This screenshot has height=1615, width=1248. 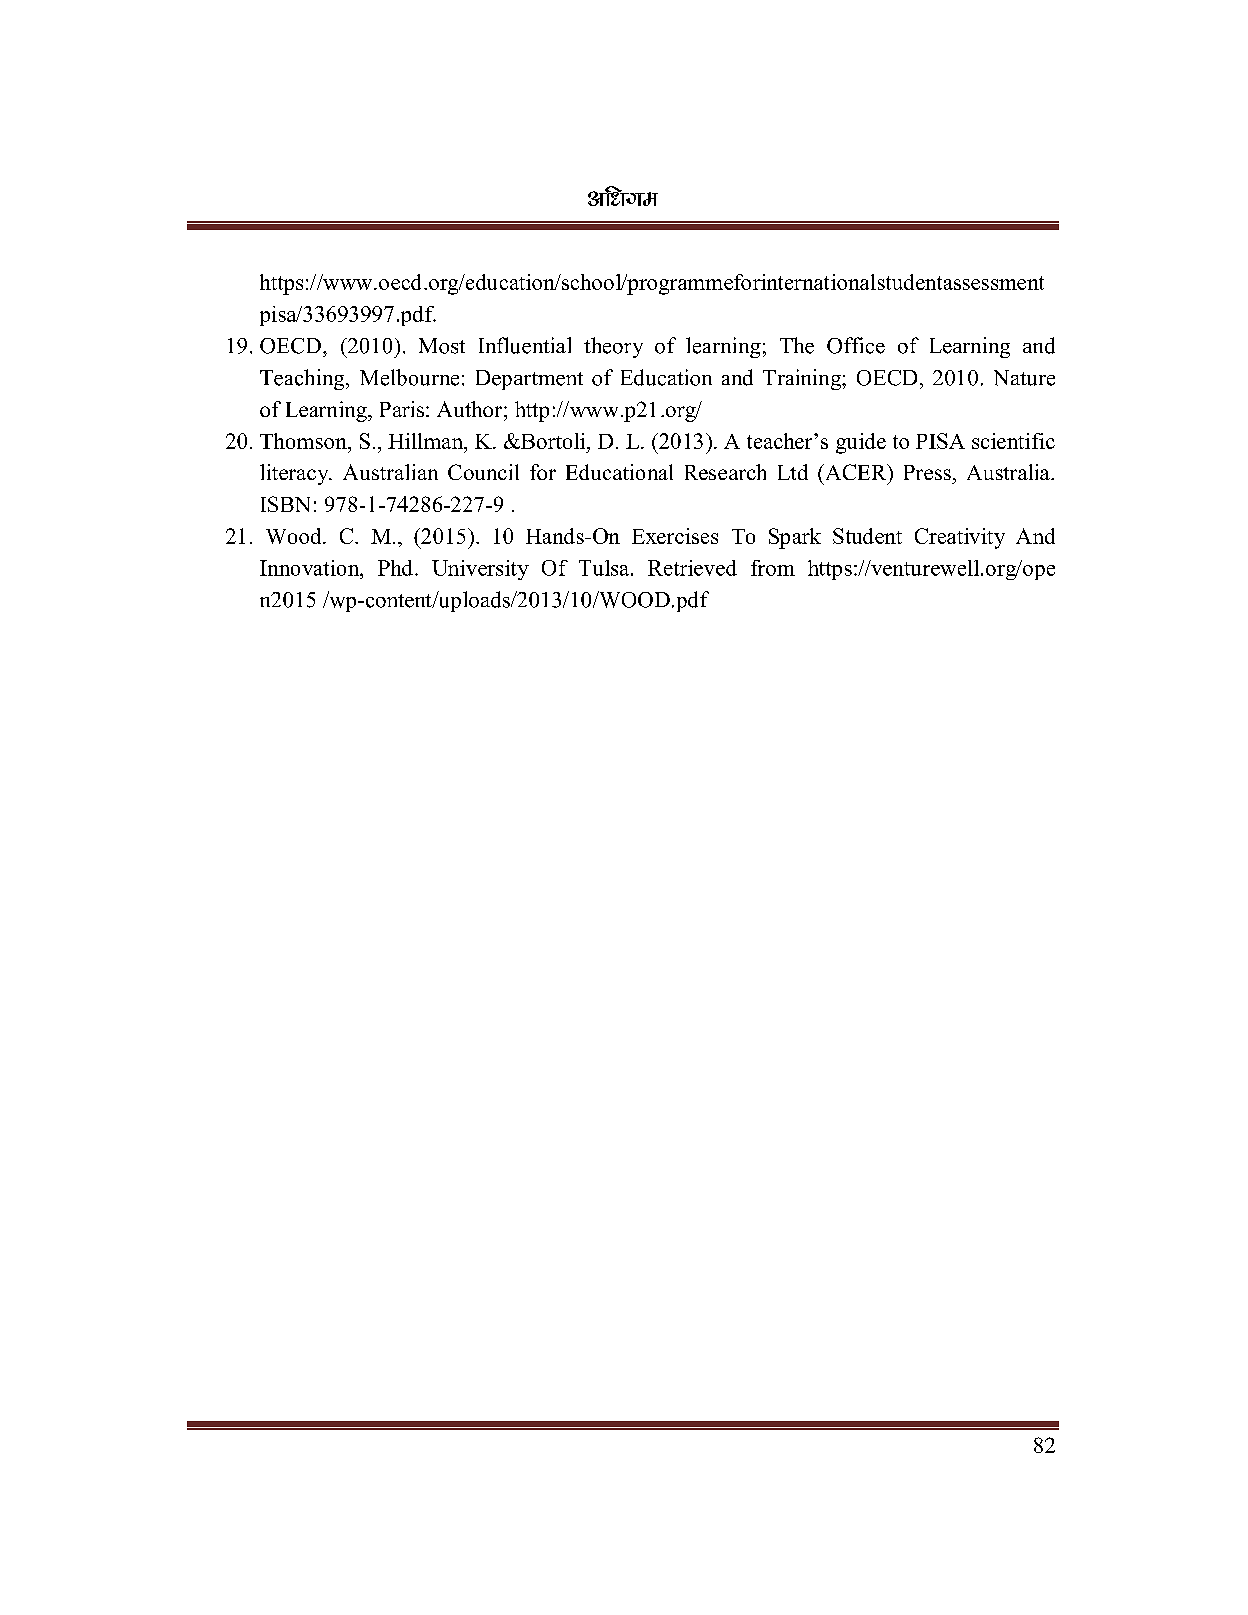 What do you see at coordinates (927, 472) in the screenshot?
I see `Press` at bounding box center [927, 472].
